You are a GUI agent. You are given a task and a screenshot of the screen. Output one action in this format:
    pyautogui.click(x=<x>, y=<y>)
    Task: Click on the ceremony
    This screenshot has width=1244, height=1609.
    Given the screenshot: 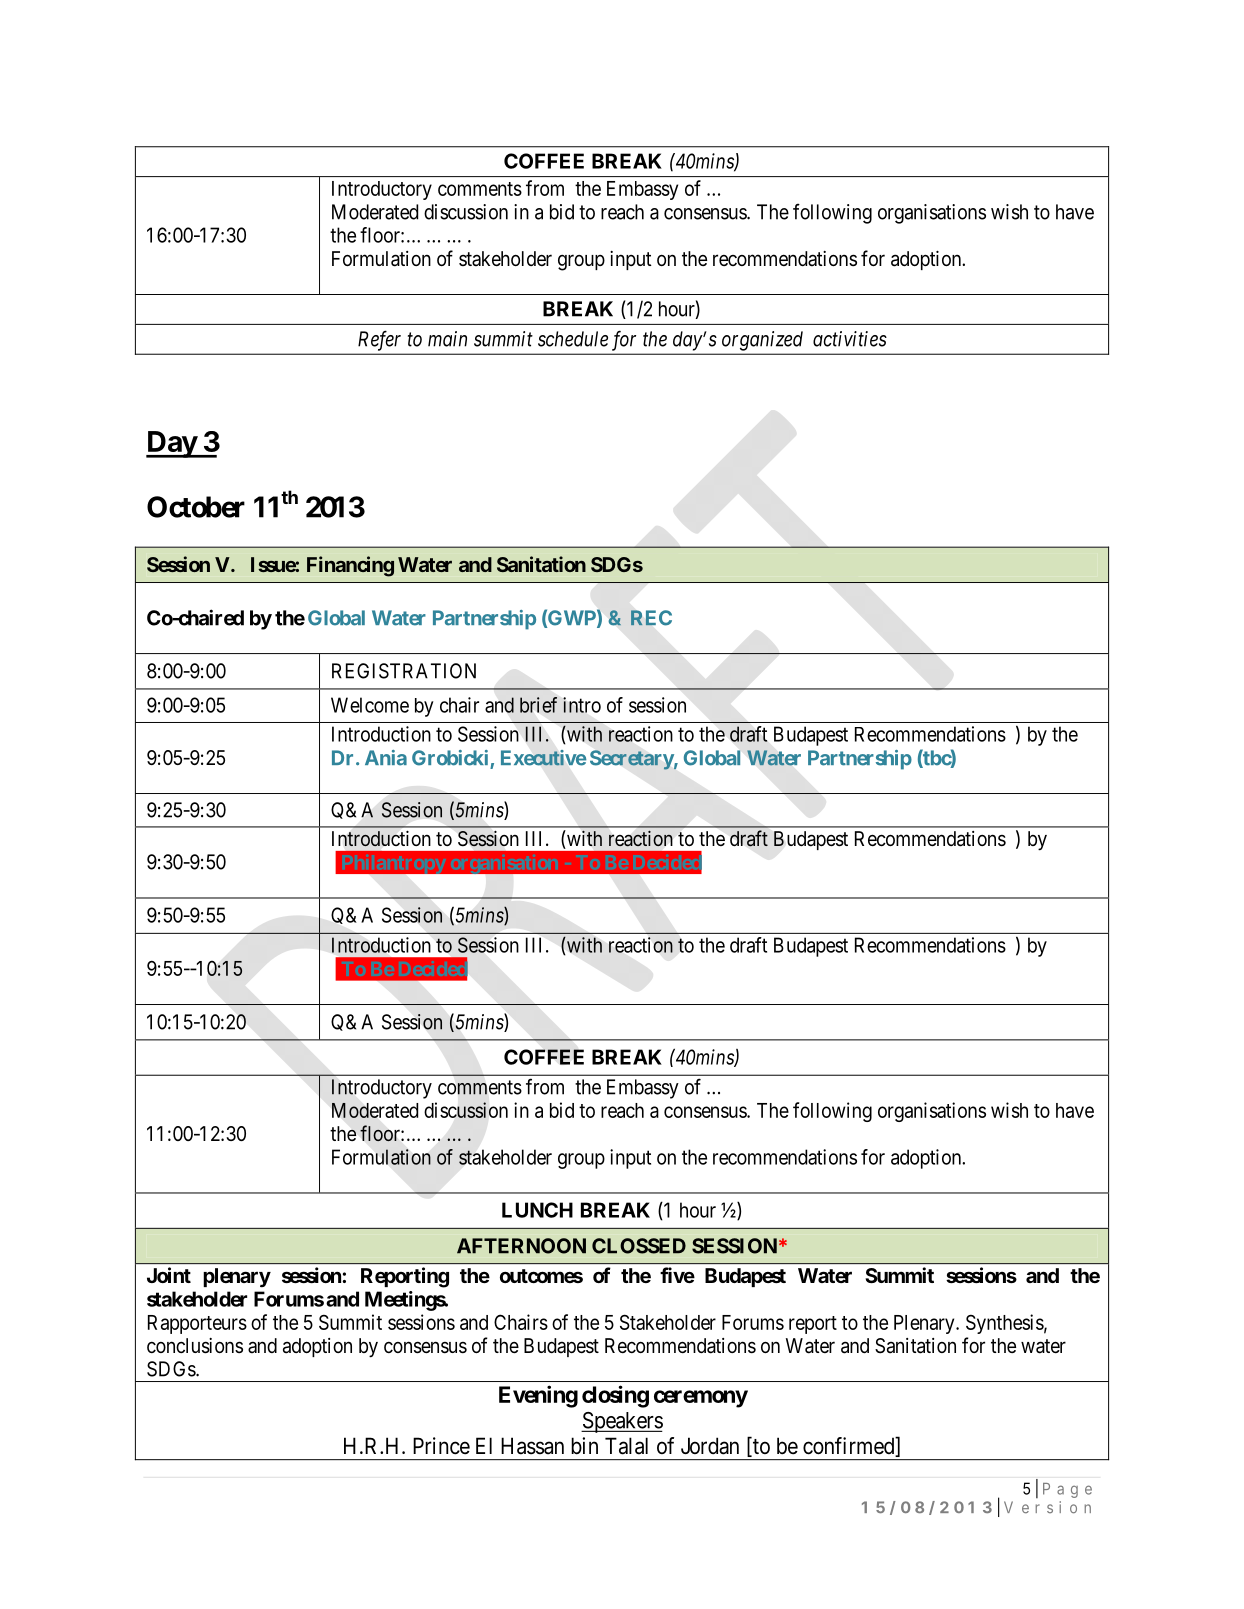 What is the action you would take?
    pyautogui.click(x=701, y=1399)
